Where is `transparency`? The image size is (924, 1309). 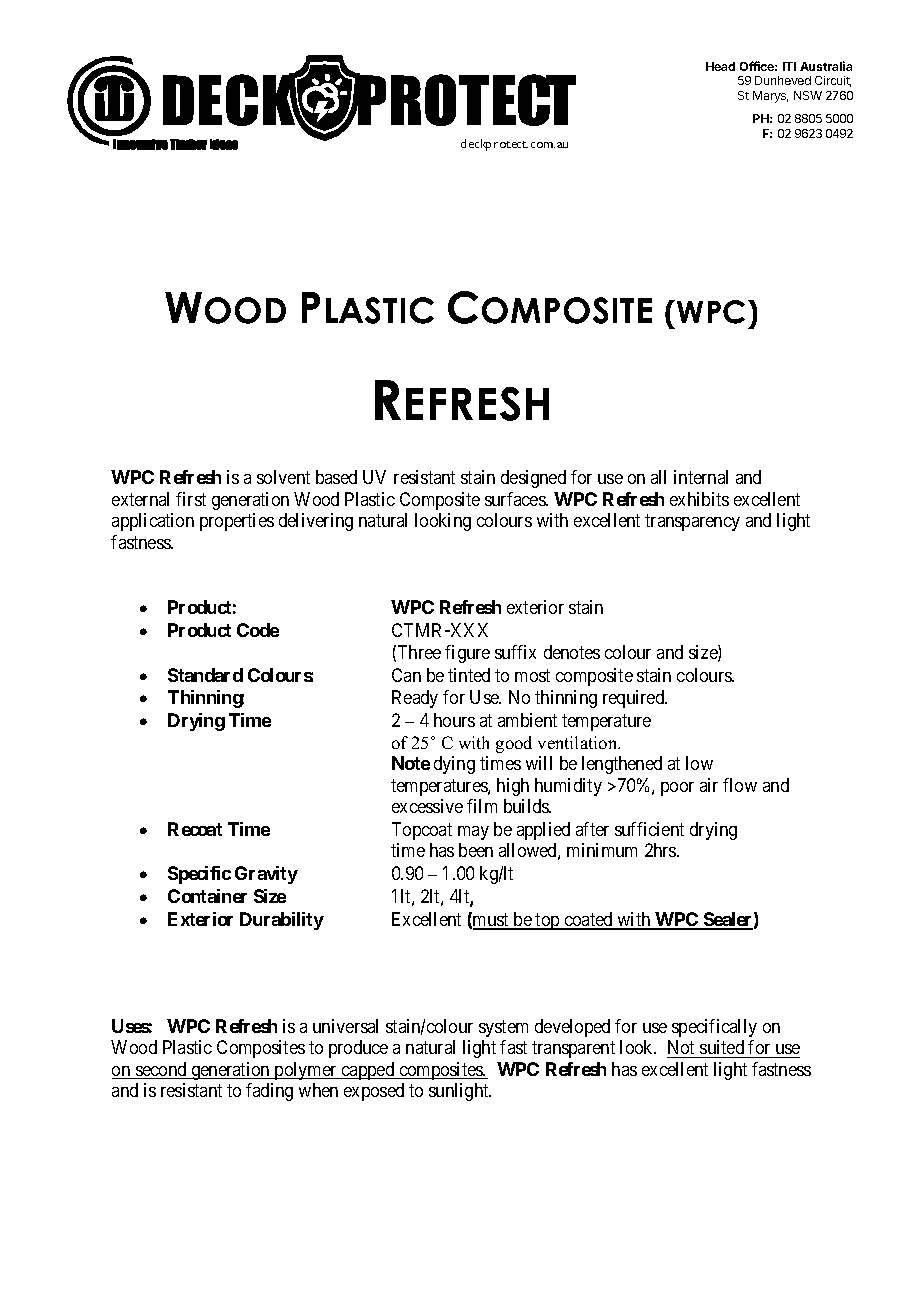
transparency is located at coordinates (692, 523).
